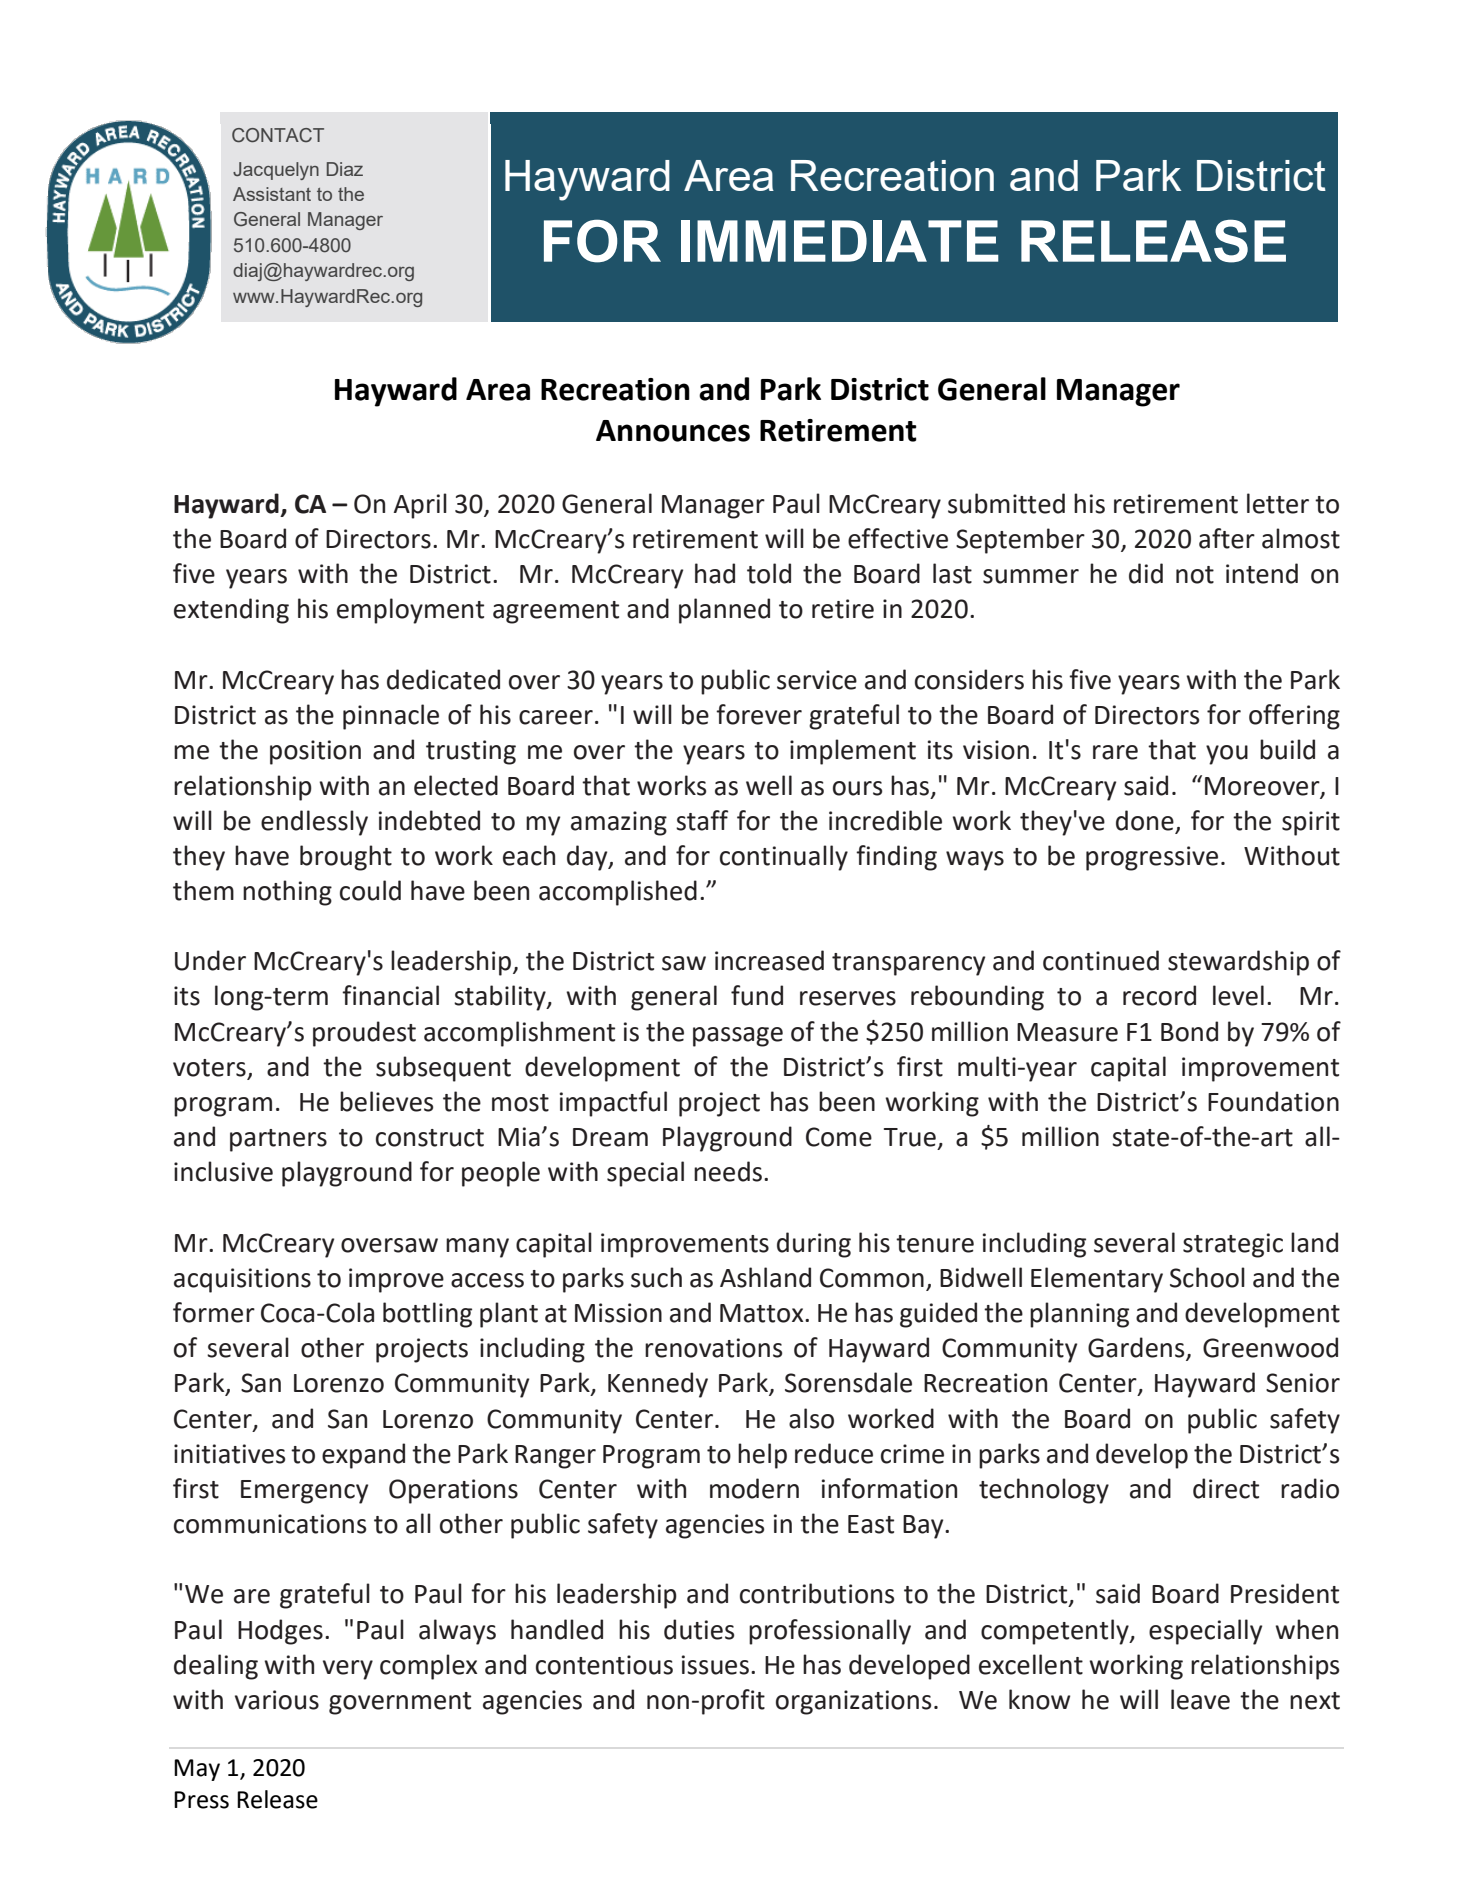 The height and width of the document is (1902, 1470). Describe the element at coordinates (853, 1702) in the document. I see `organizations` at that location.
